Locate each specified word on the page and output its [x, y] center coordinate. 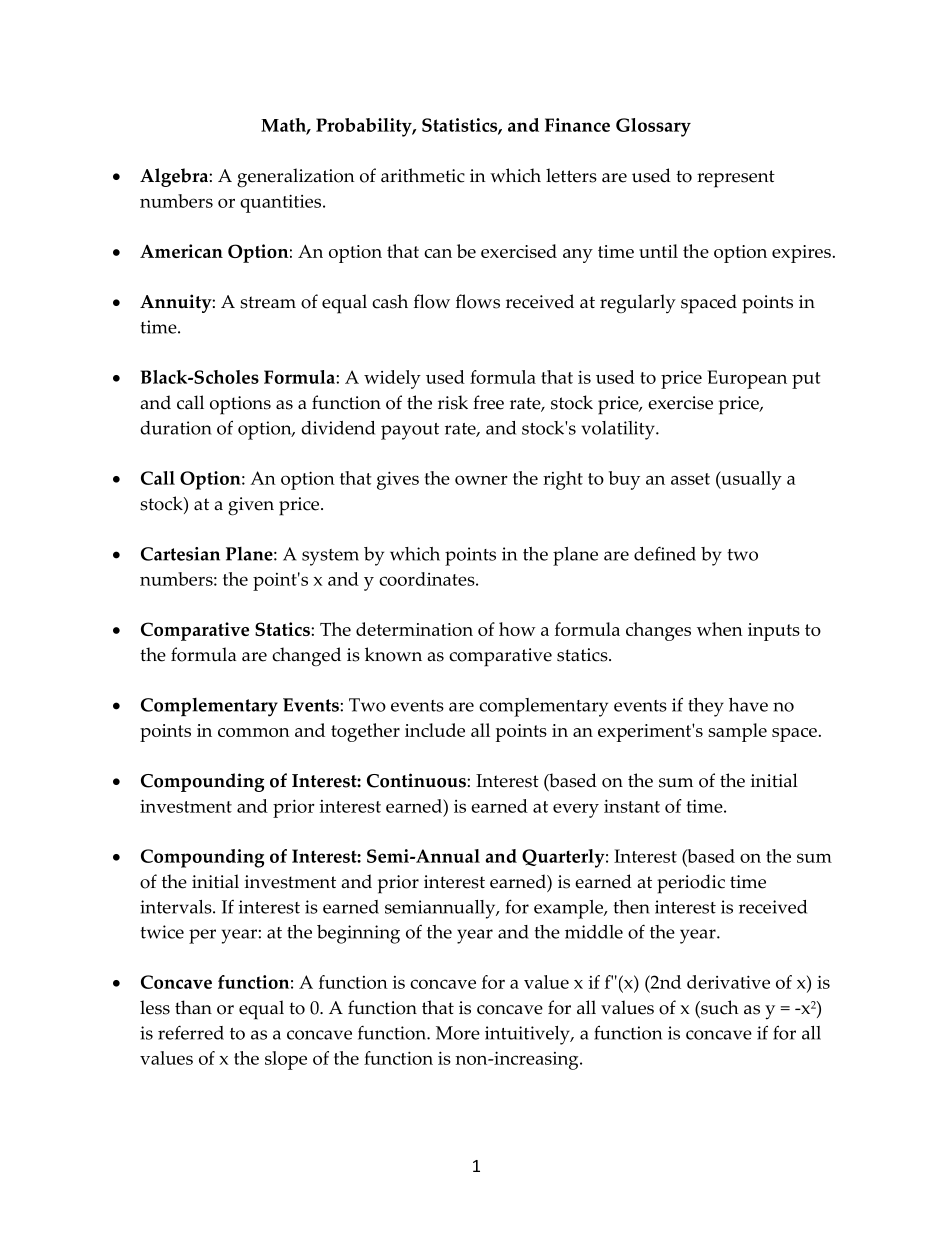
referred [191, 1032]
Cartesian [180, 554]
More [458, 1033]
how [517, 629]
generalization [296, 178]
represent [736, 179]
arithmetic [423, 175]
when [720, 629]
